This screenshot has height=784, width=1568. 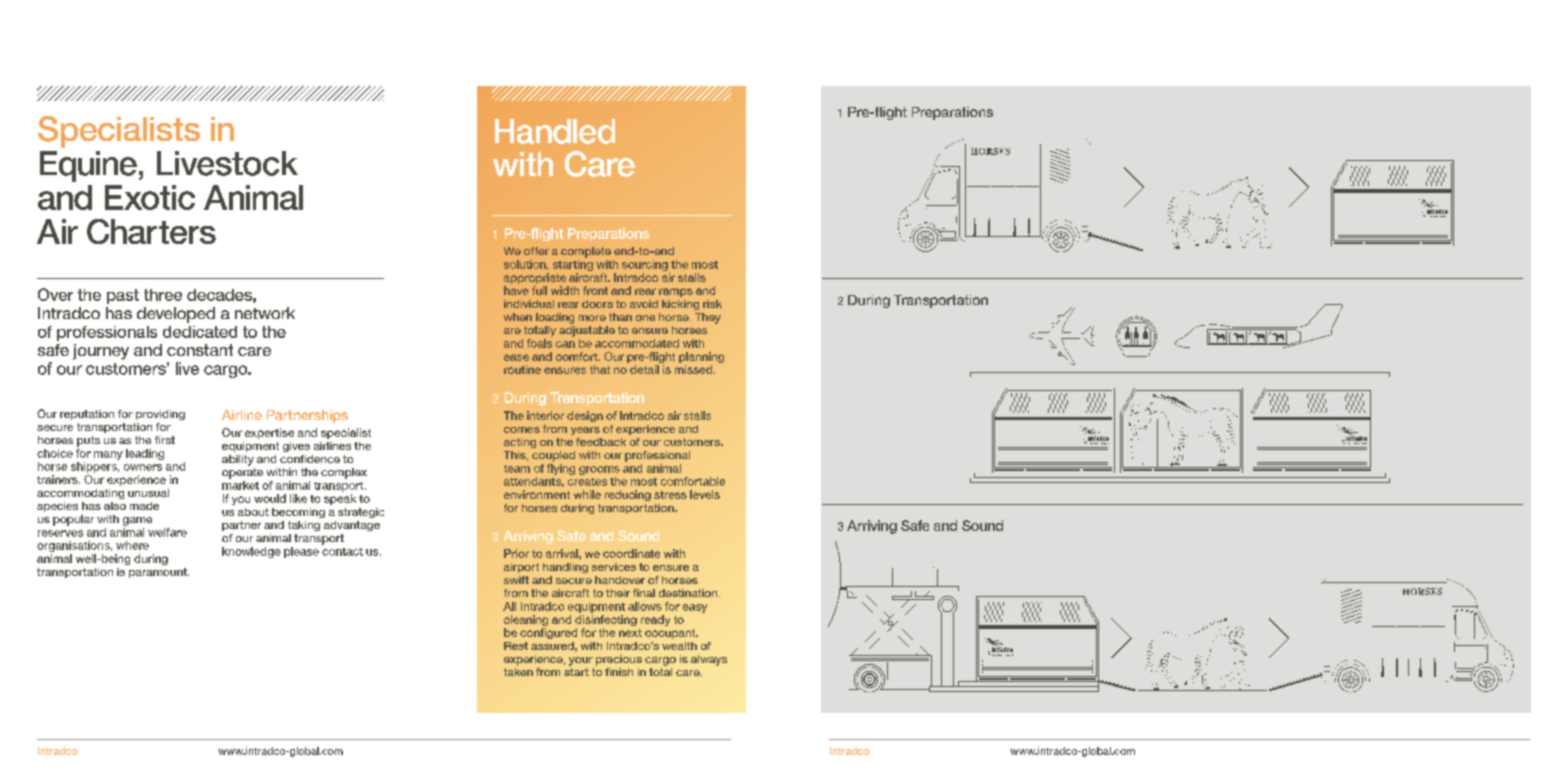 I want to click on advantage, so click(x=352, y=526).
